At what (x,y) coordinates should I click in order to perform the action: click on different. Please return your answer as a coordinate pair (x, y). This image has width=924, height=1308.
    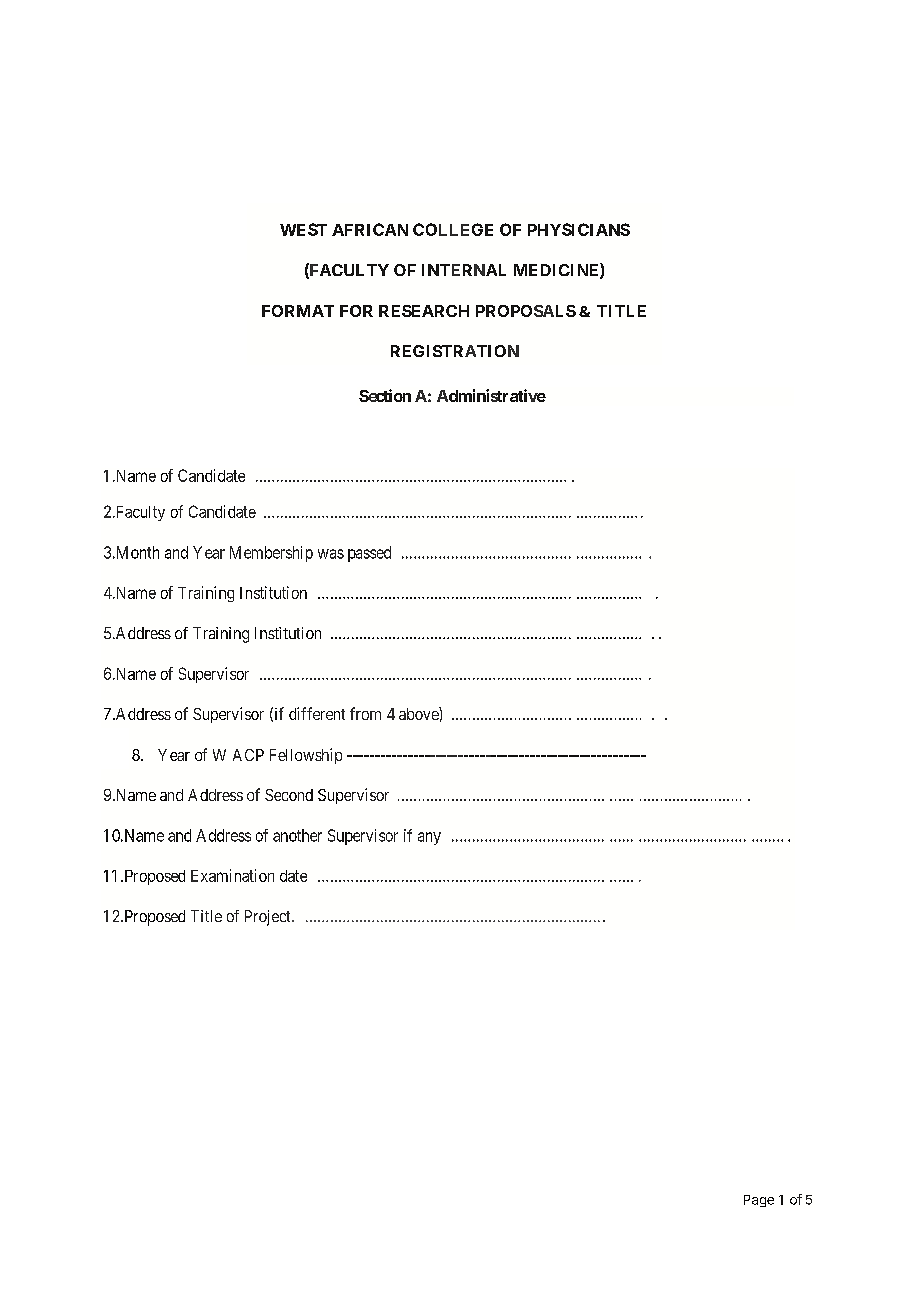
    Looking at the image, I should click on (317, 713).
